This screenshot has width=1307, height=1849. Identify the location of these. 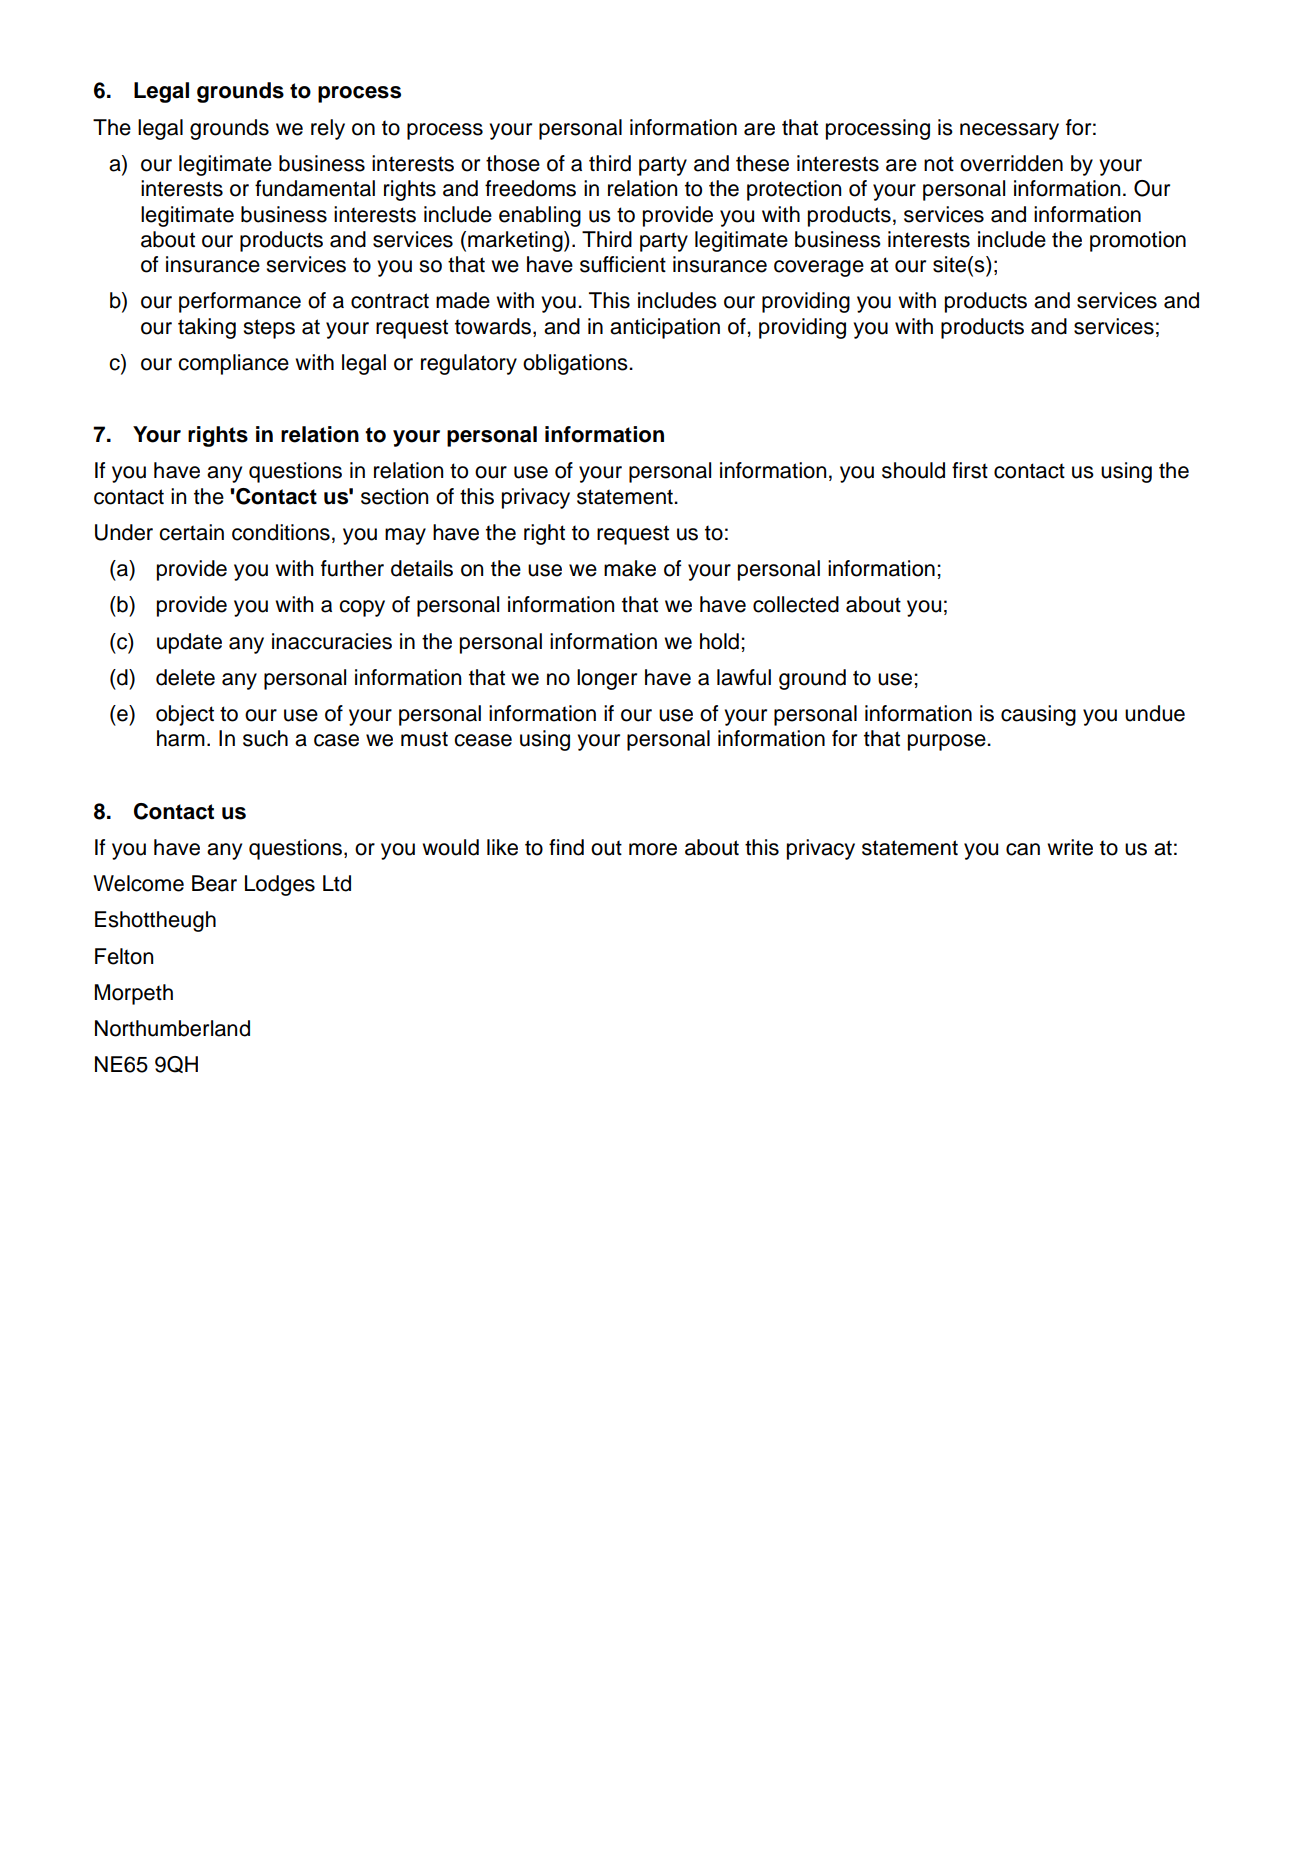
(762, 163).
